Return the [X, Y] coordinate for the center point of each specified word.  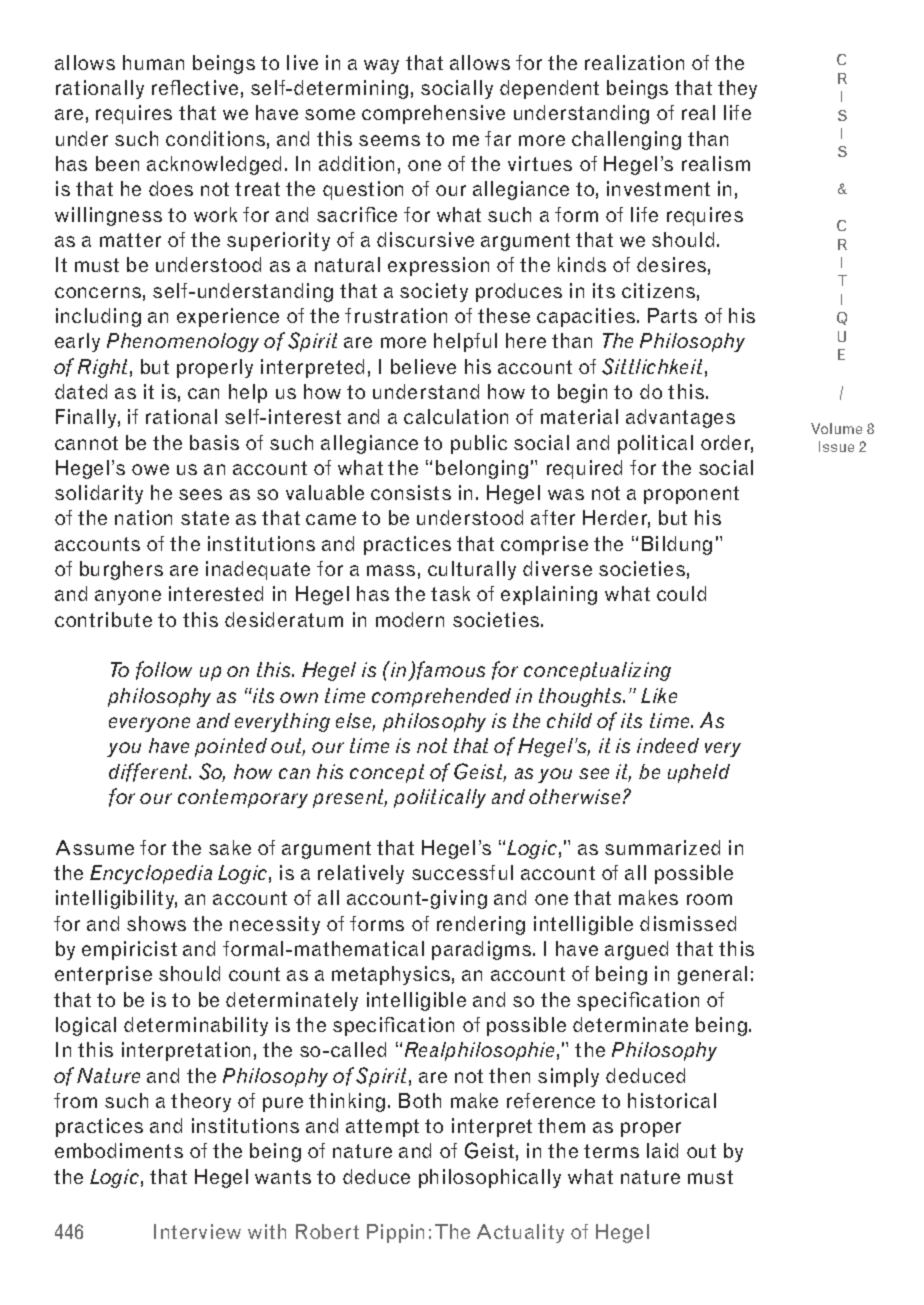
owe [150, 469]
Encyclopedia [151, 874]
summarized [662, 847]
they [737, 89]
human [153, 62]
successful [462, 872]
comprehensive [433, 114]
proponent [691, 495]
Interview [197, 1231]
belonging [482, 469]
